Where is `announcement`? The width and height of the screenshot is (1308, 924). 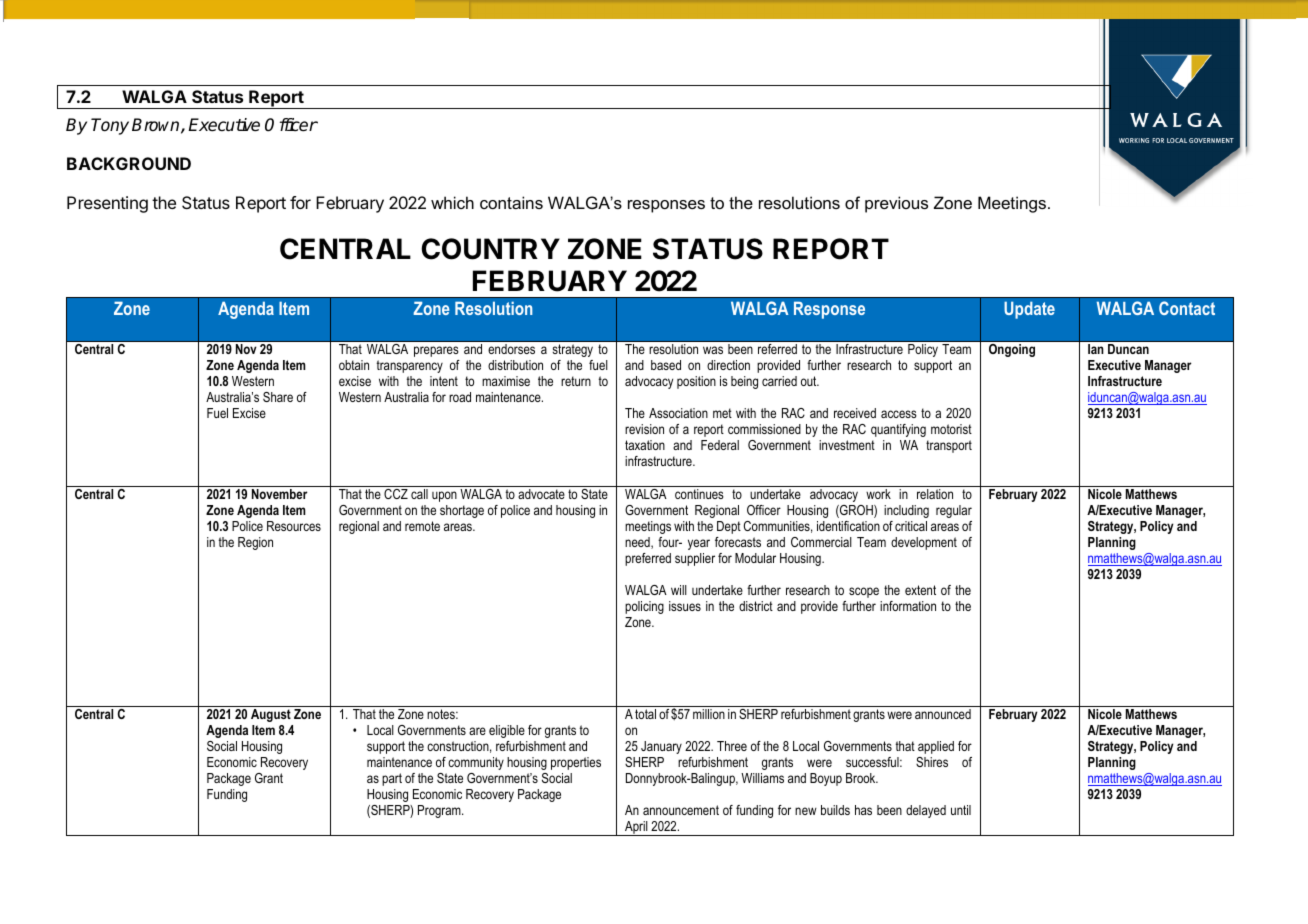 announcement is located at coordinates (681, 810).
